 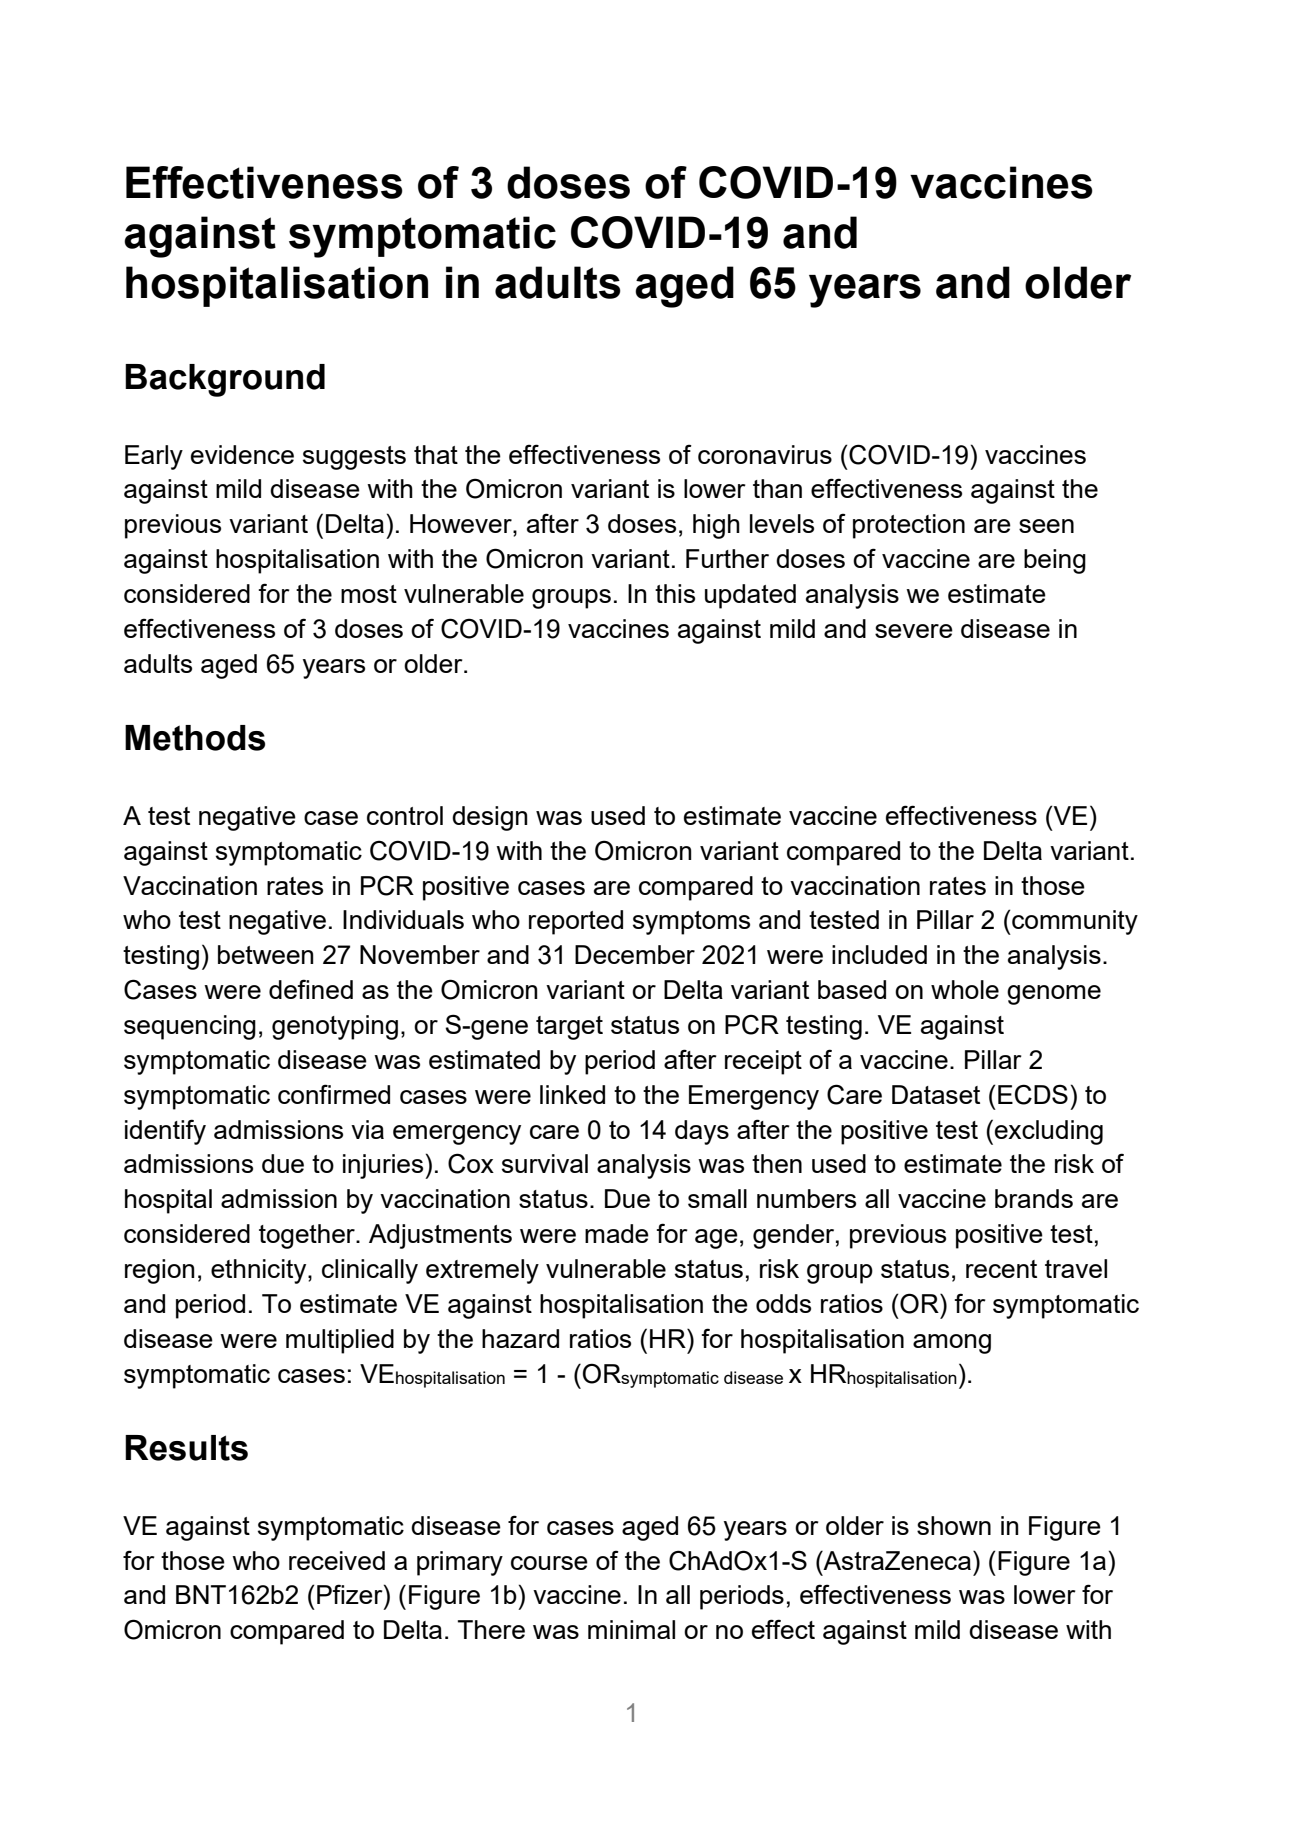 What do you see at coordinates (765, 454) in the image?
I see `coronavirus` at bounding box center [765, 454].
